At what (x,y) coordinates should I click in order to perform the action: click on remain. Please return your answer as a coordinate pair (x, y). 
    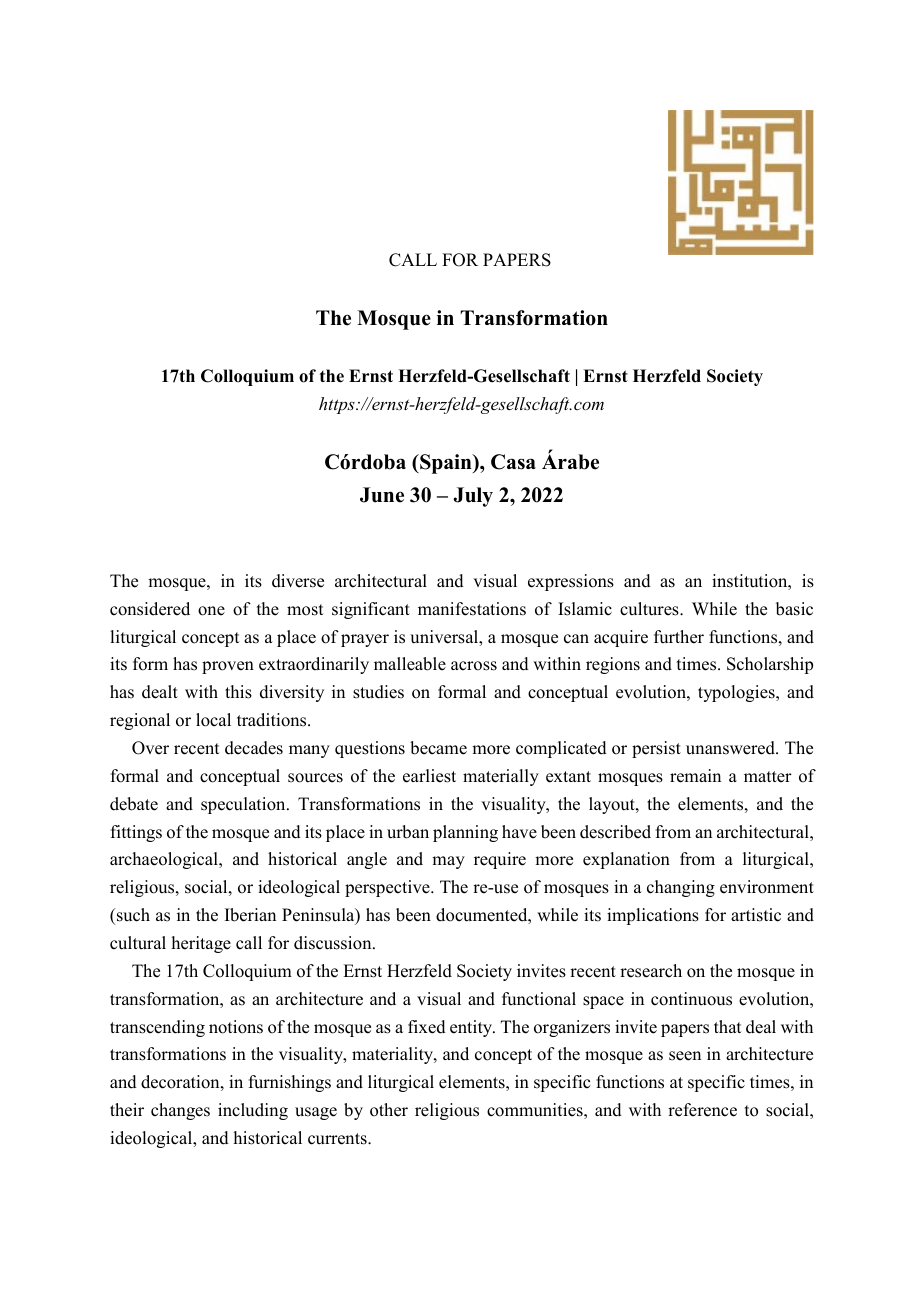
    Looking at the image, I should click on (695, 776).
